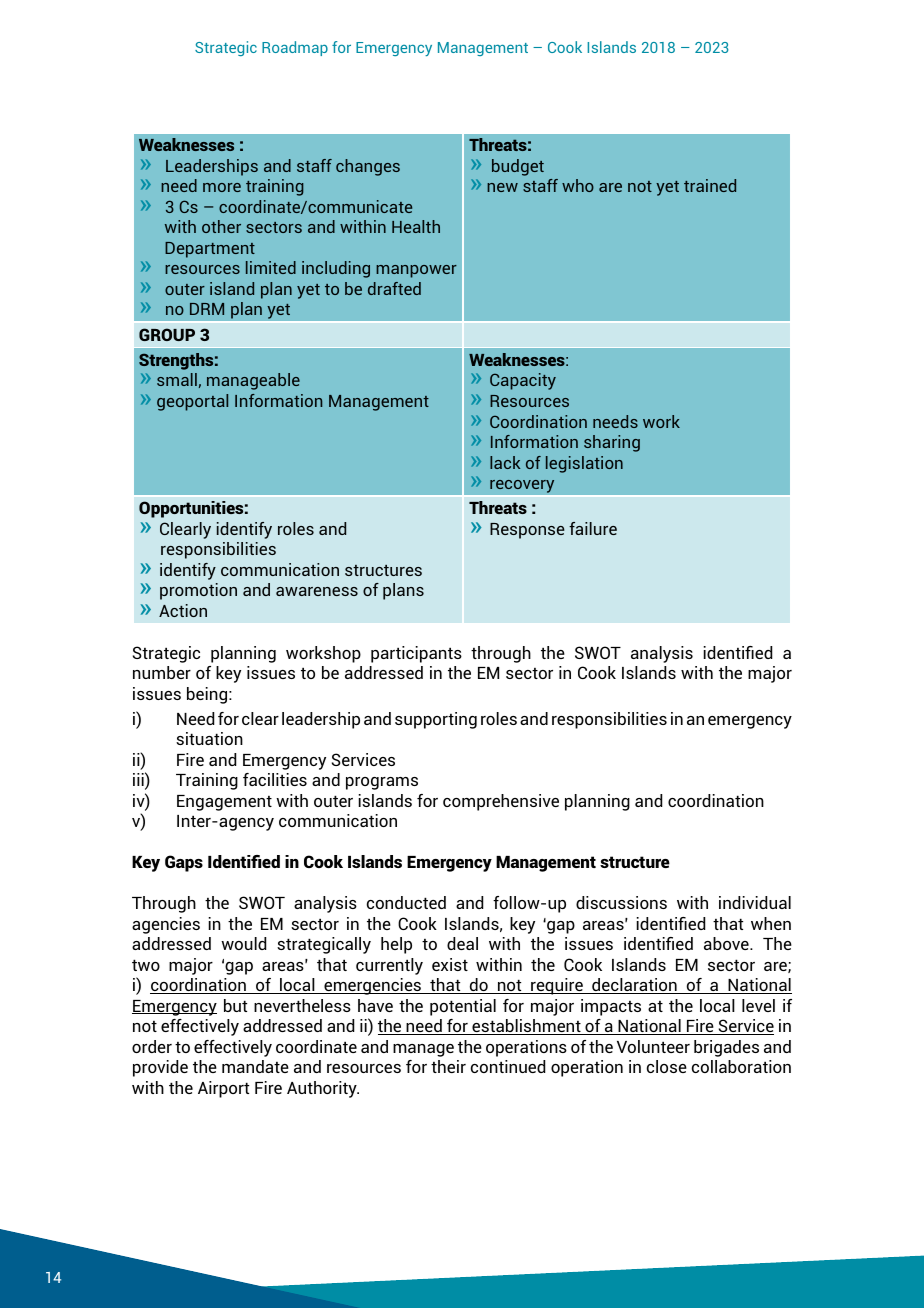 Image resolution: width=924 pixels, height=1308 pixels. I want to click on Roadmap, so click(295, 48).
